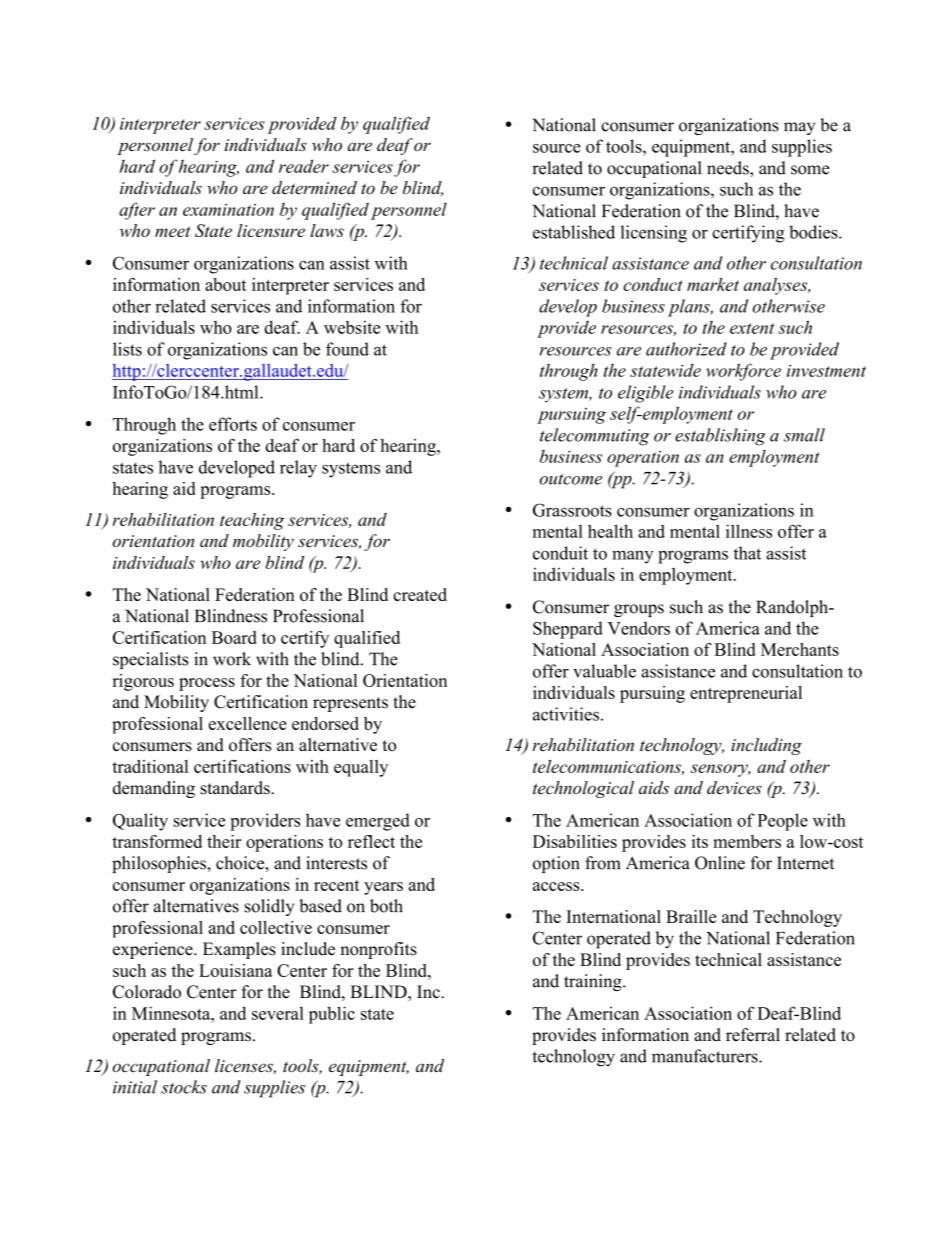  I want to click on members, so click(747, 841).
